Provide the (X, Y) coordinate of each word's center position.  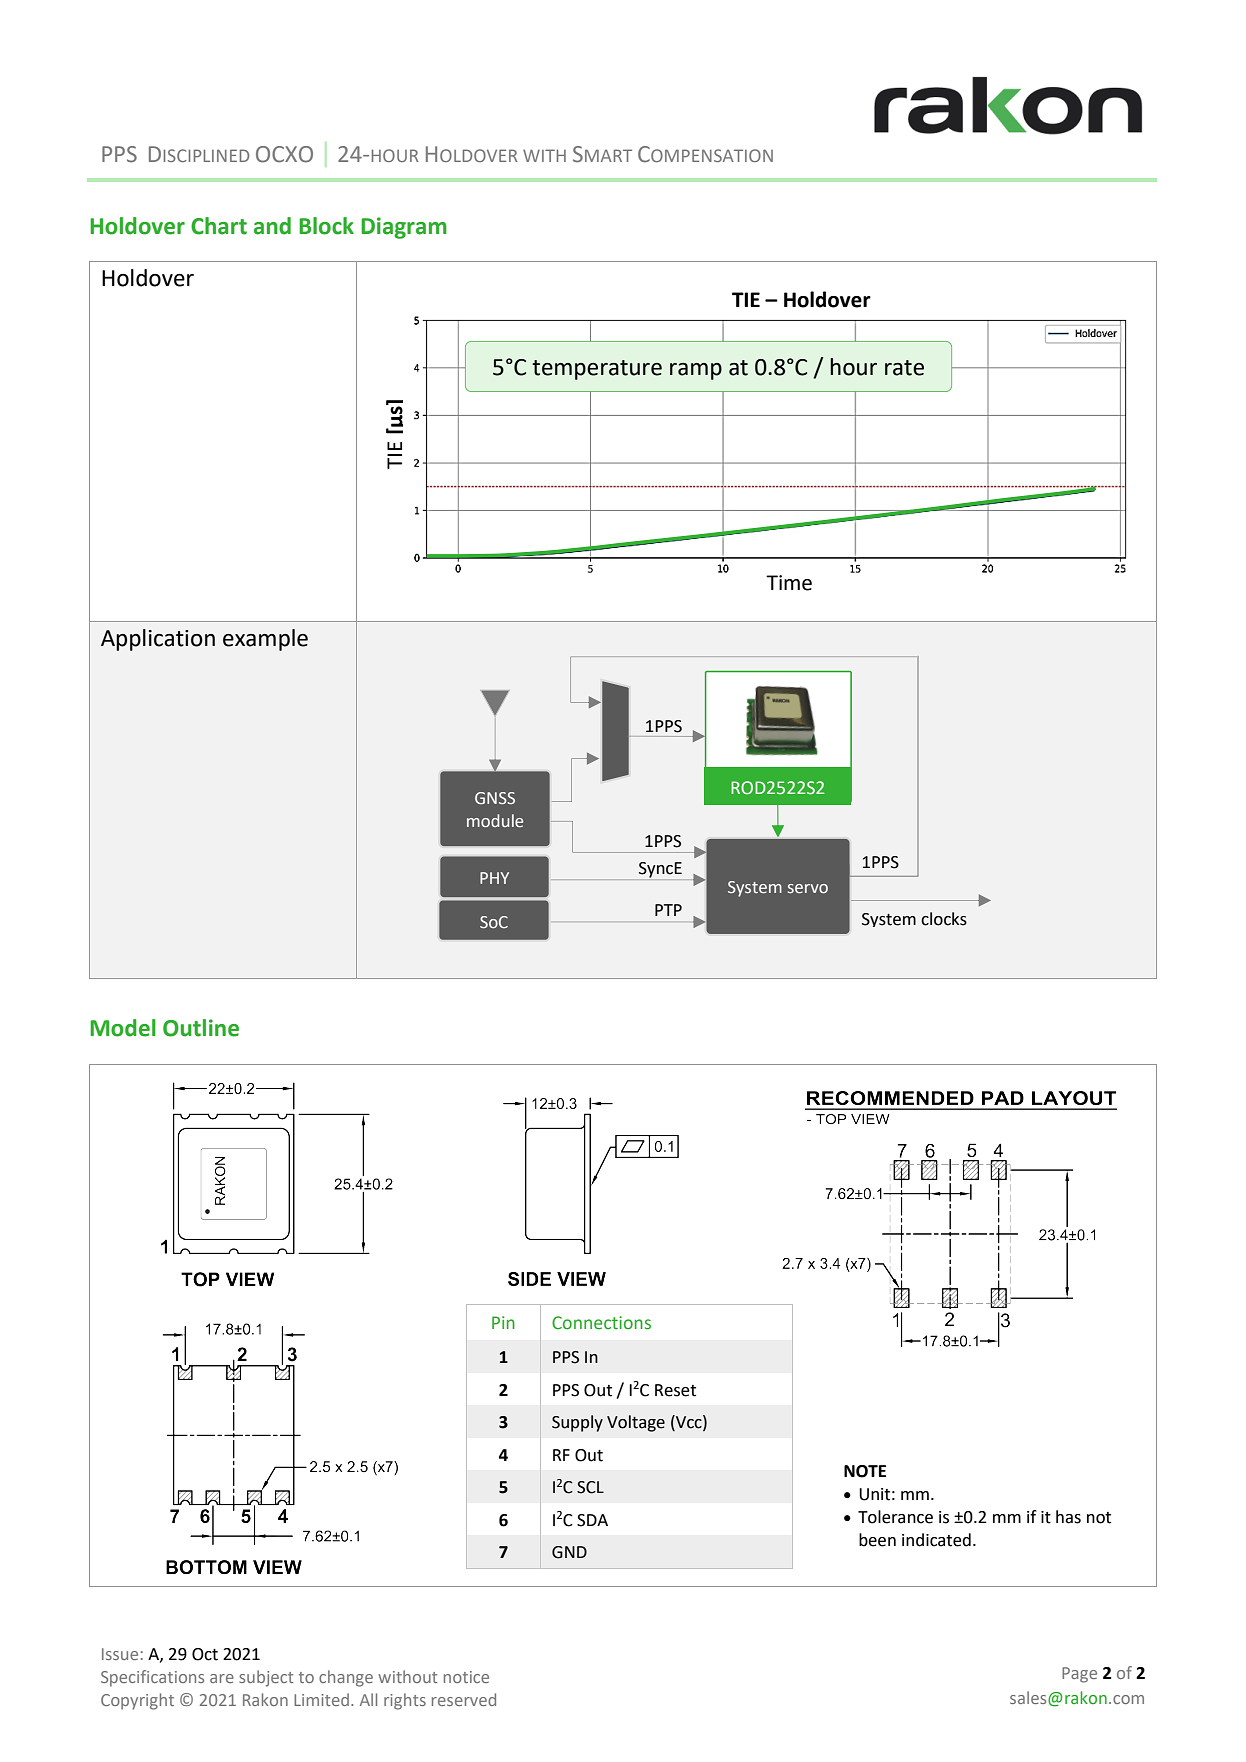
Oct (205, 1654)
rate (904, 368)
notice (466, 1677)
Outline (201, 1028)
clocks (944, 919)
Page (1079, 1675)
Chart (219, 226)
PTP (668, 910)
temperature (597, 370)
